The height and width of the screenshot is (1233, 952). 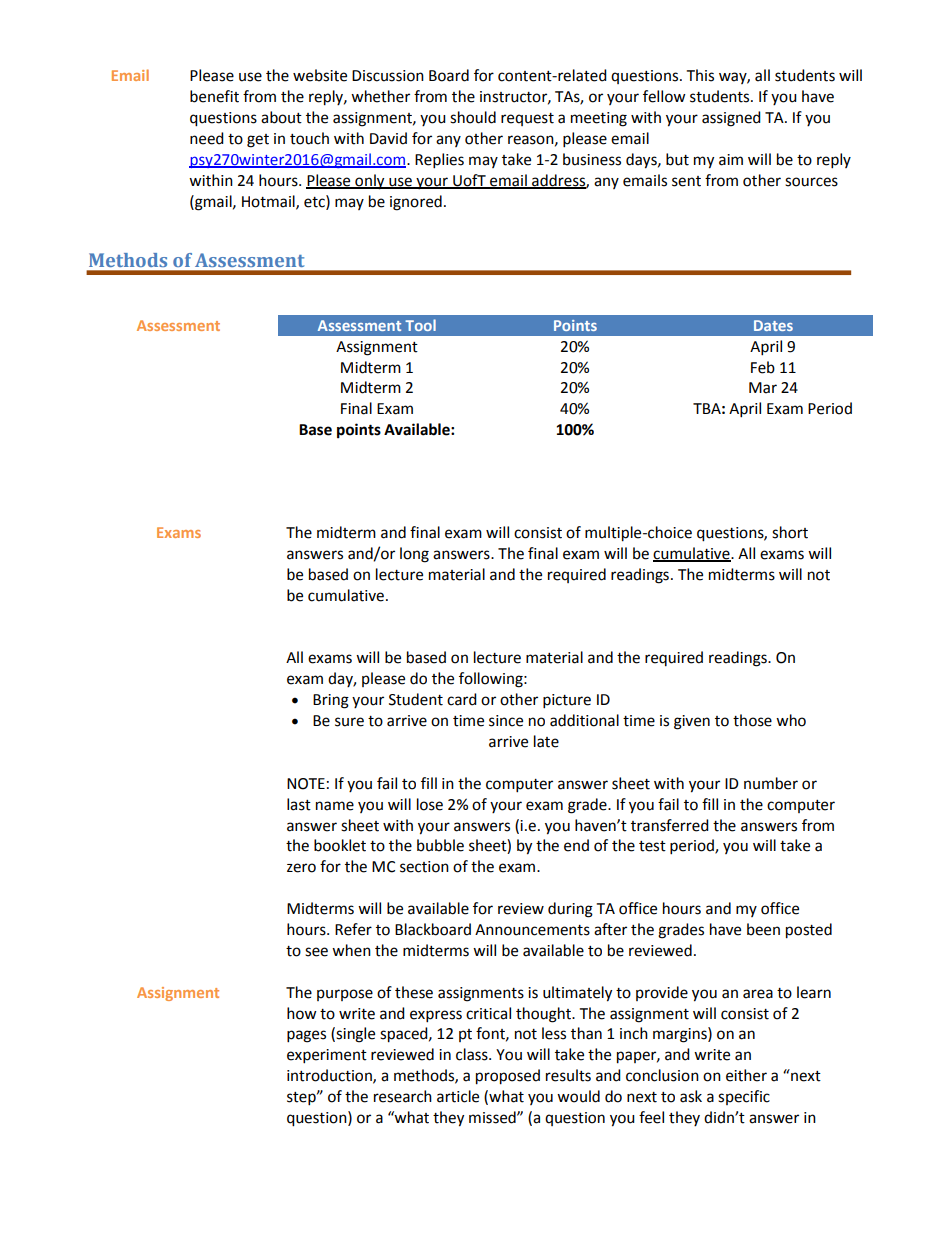 What do you see at coordinates (771, 783) in the screenshot?
I see `number` at bounding box center [771, 783].
